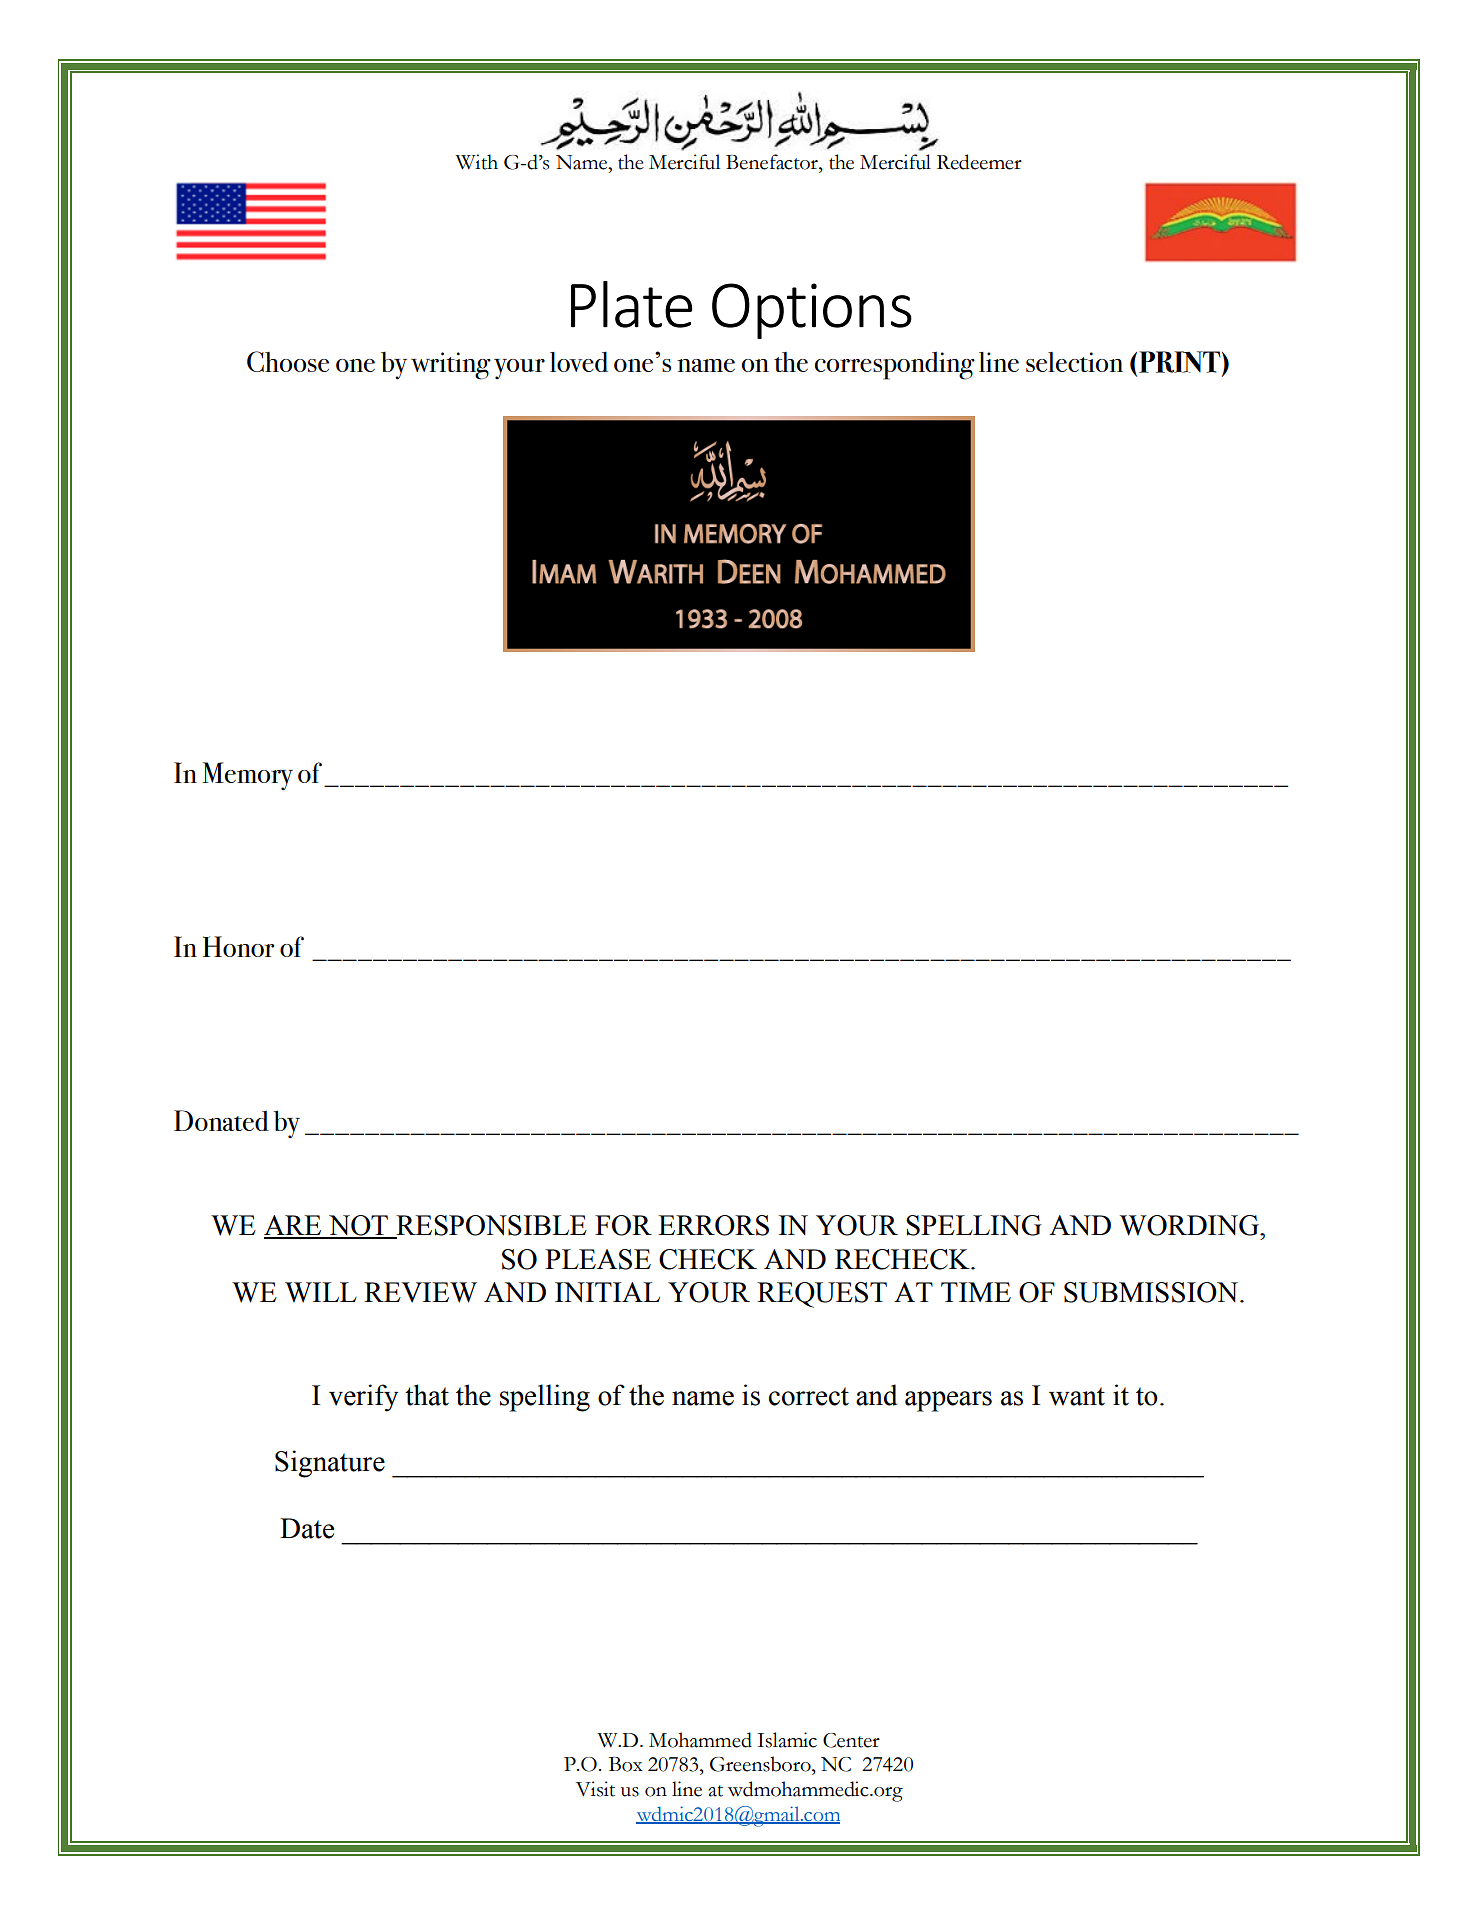 This screenshot has height=1912, width=1478. Describe the element at coordinates (307, 1528) in the screenshot. I see `Date` at that location.
